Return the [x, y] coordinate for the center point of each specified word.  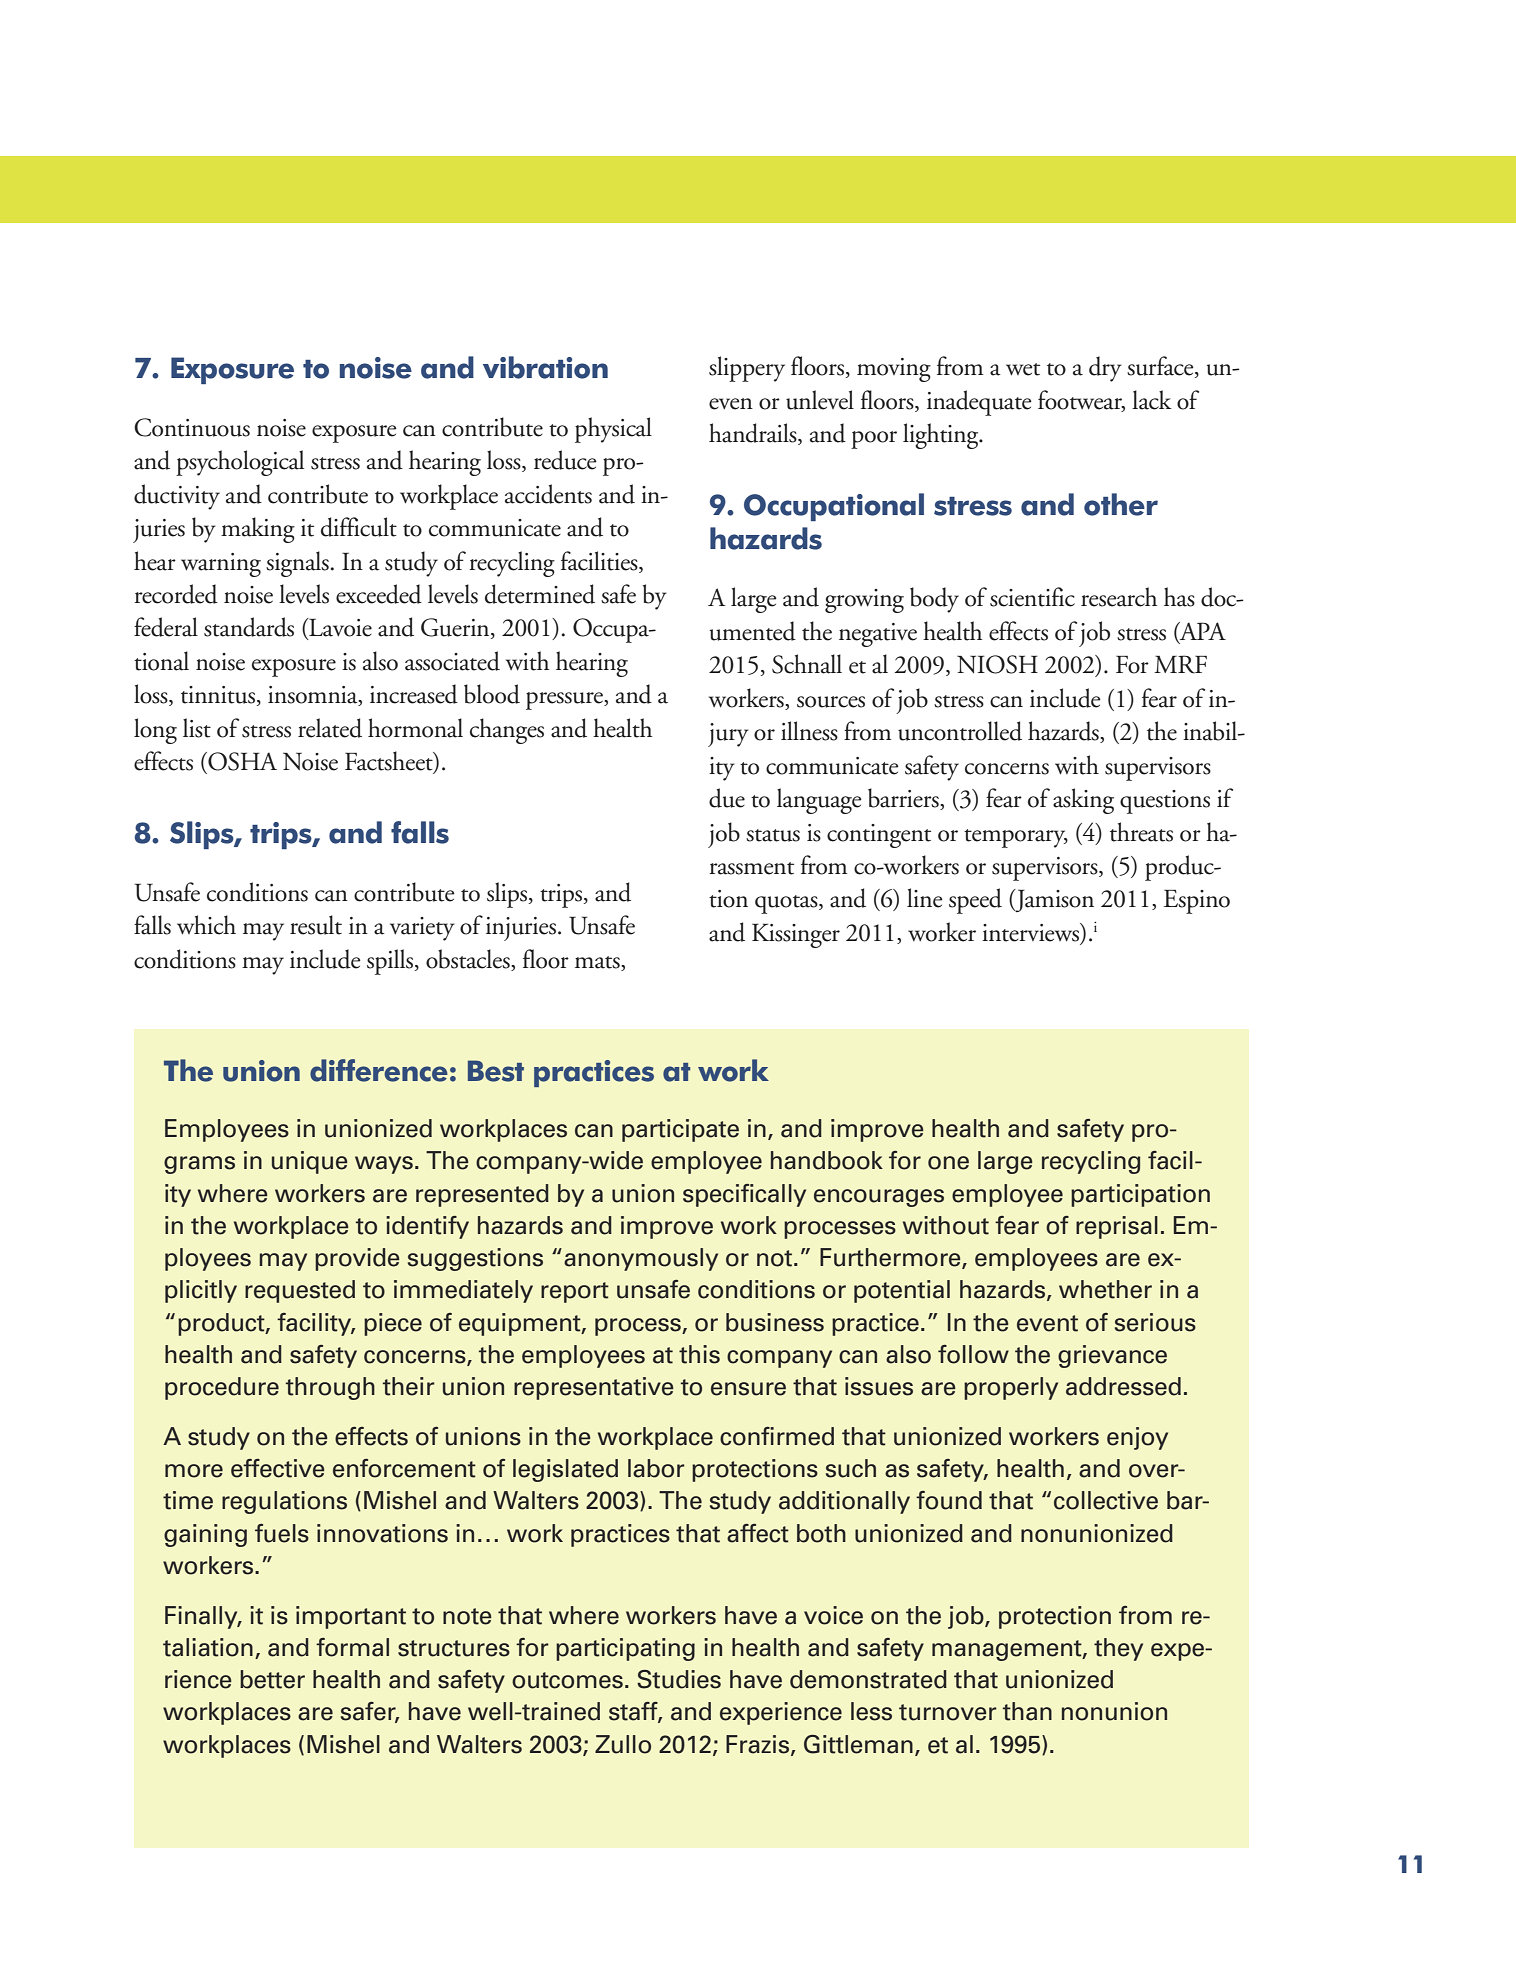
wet [1023, 369]
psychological [240, 463]
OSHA [241, 761]
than [1027, 1711]
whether [1105, 1289]
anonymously [641, 1259]
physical [613, 430]
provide [357, 1259]
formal [352, 1647]
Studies [679, 1679]
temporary [1016, 838]
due [727, 798]
